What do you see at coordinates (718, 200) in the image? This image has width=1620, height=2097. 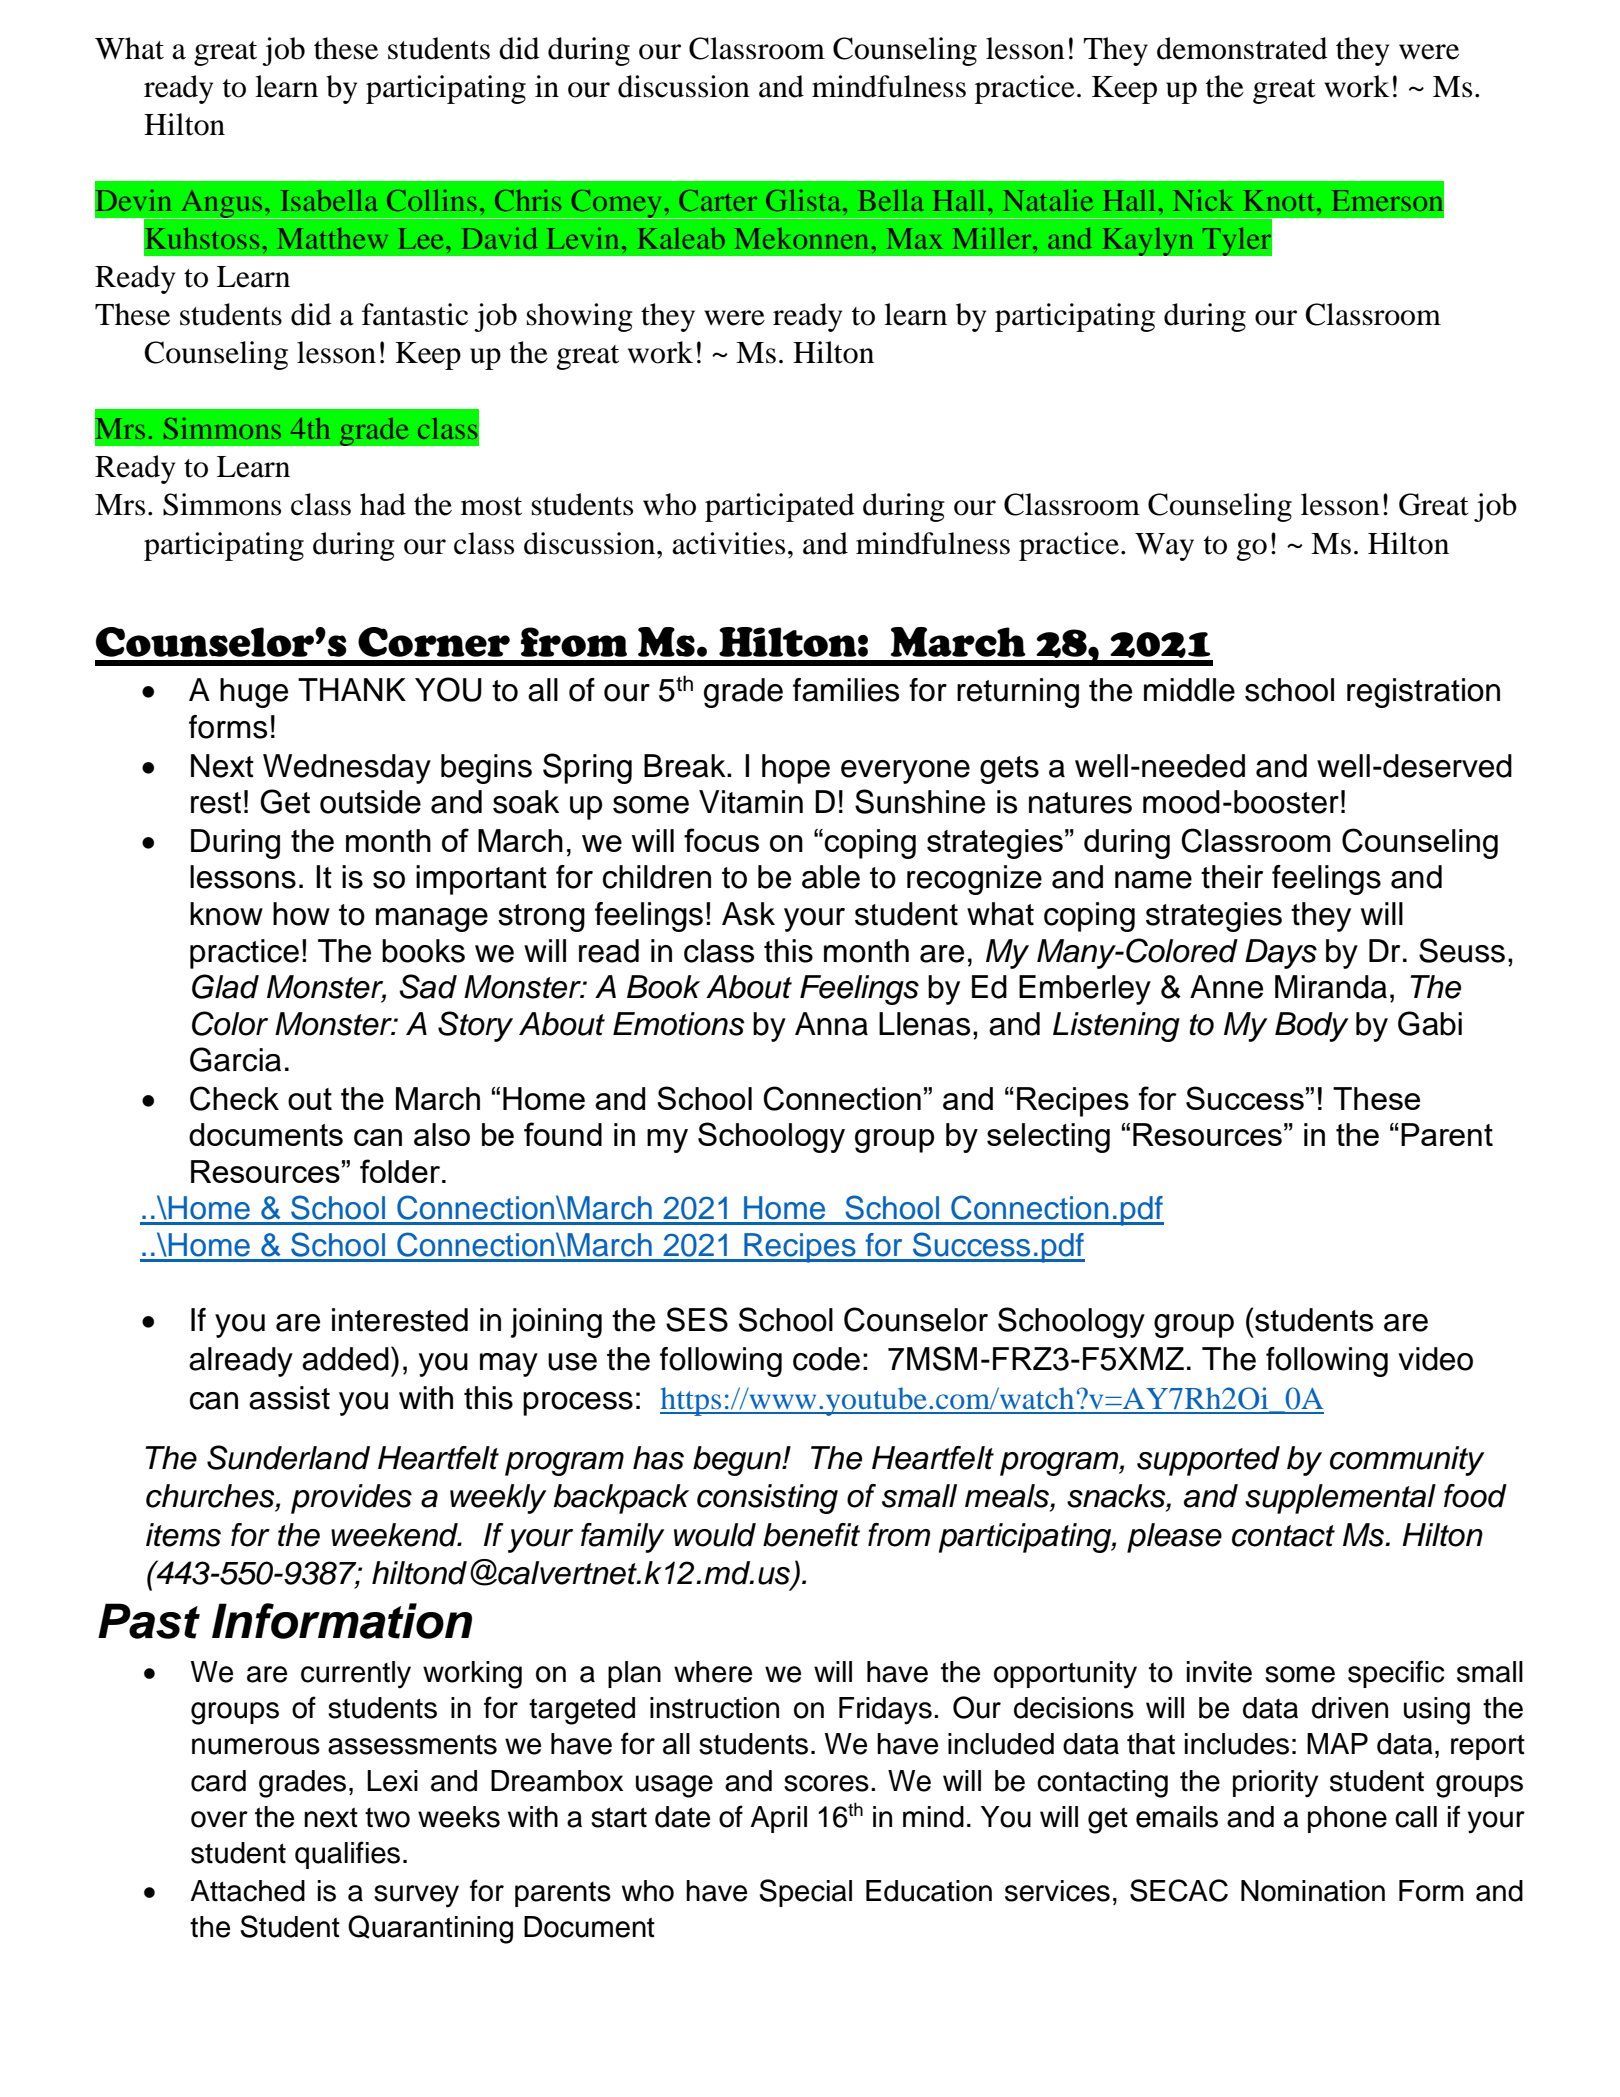 I see `Carter` at bounding box center [718, 200].
